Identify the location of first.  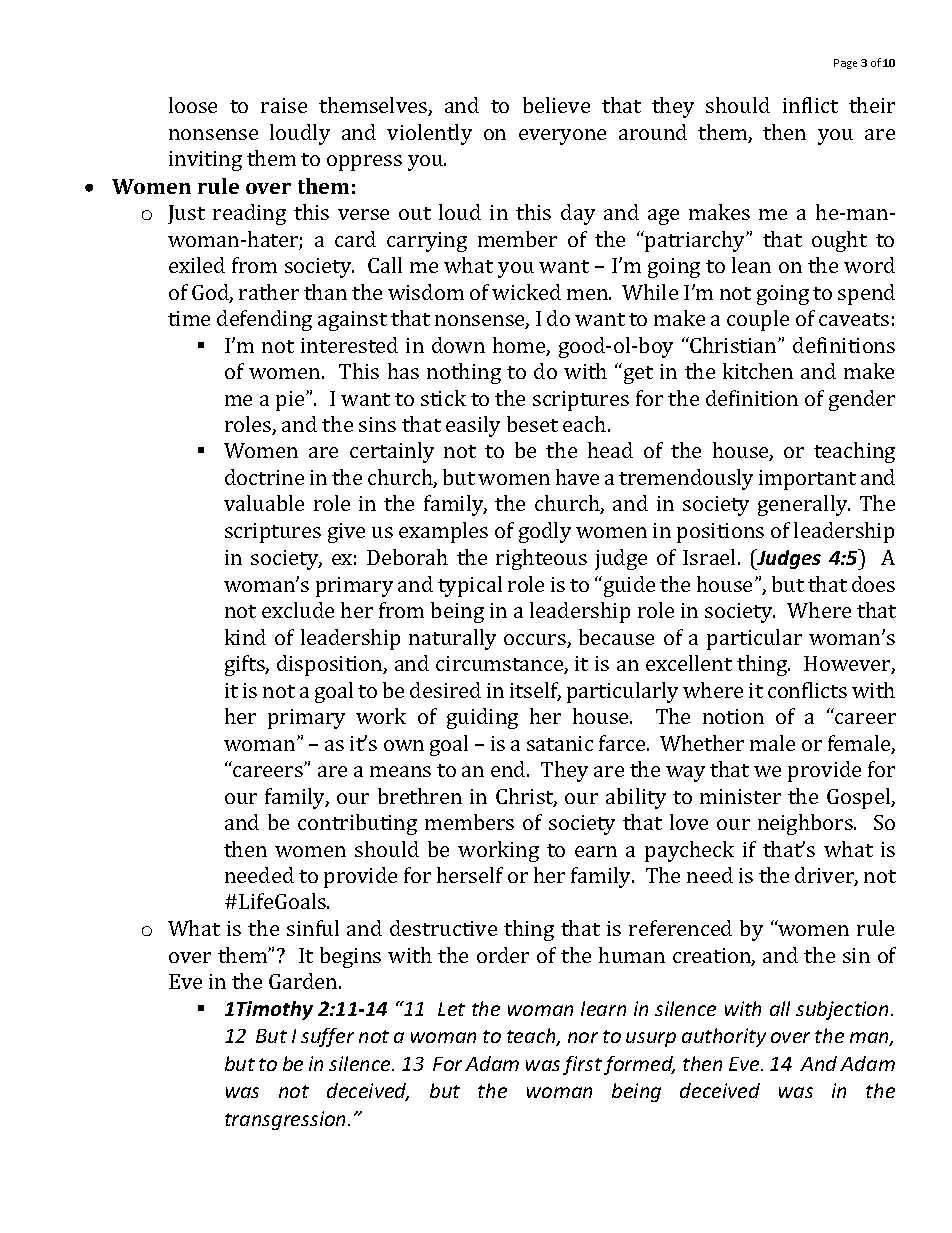
(582, 1065).
